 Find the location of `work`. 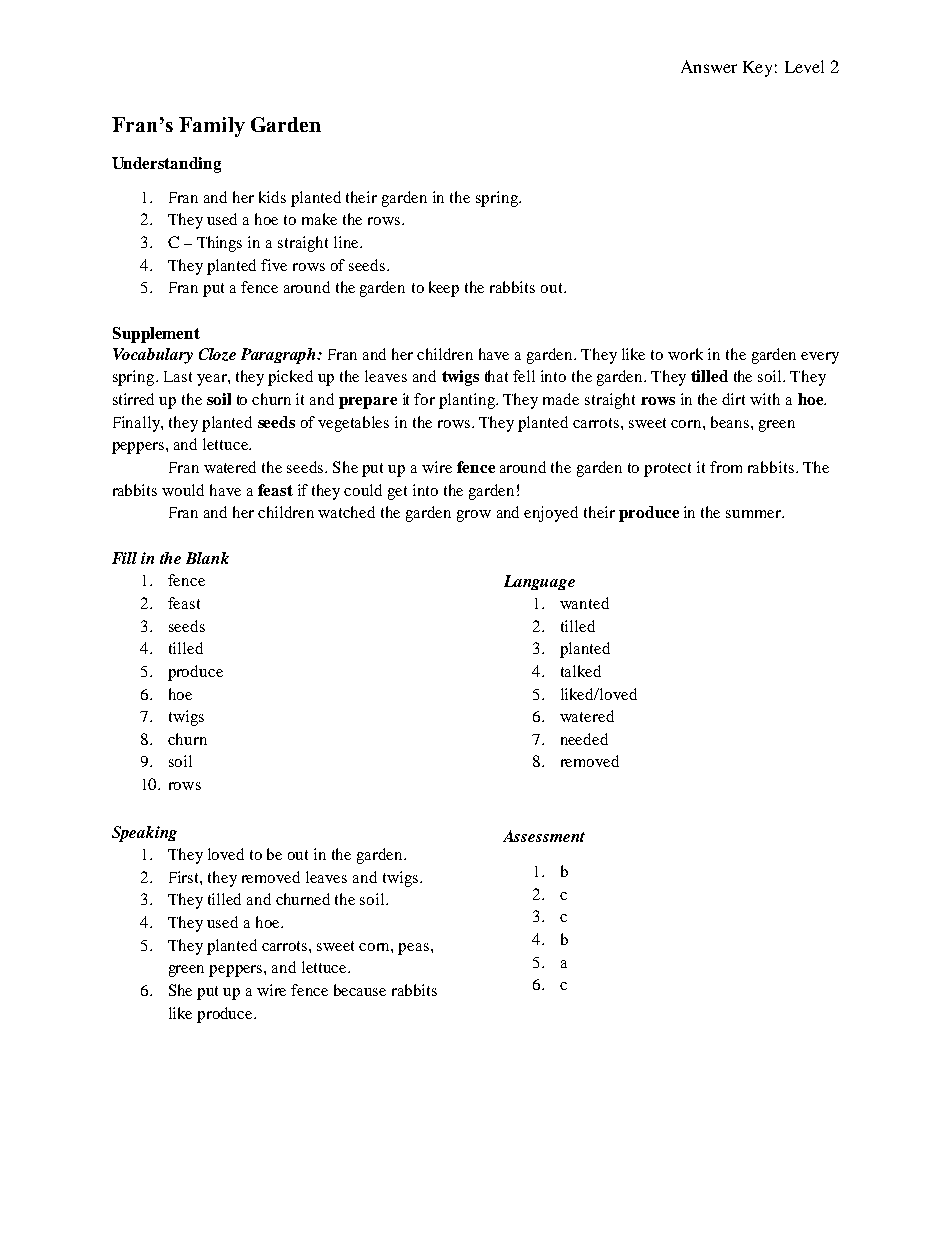

work is located at coordinates (685, 354).
